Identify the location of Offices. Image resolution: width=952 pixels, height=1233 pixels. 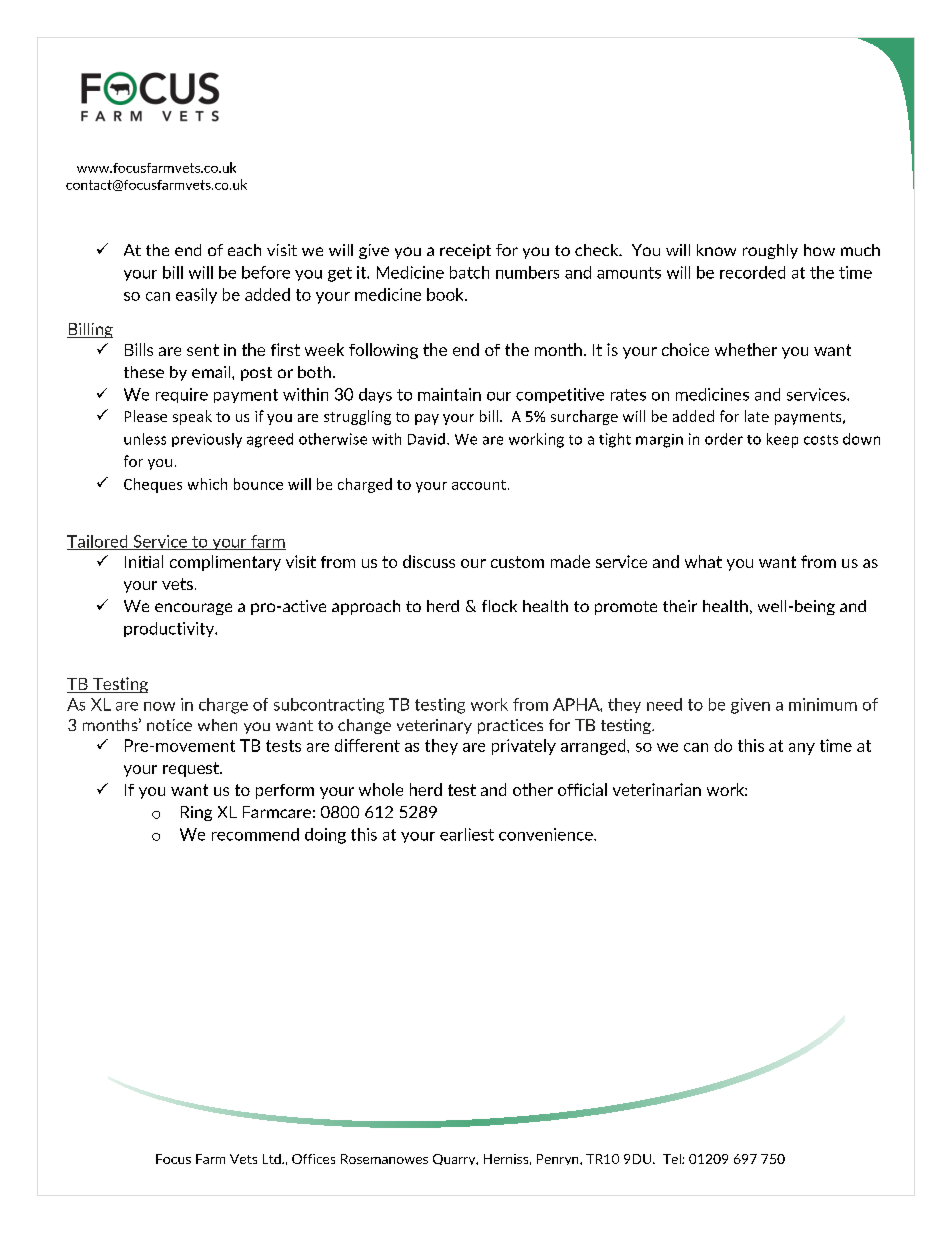
(313, 1159).
